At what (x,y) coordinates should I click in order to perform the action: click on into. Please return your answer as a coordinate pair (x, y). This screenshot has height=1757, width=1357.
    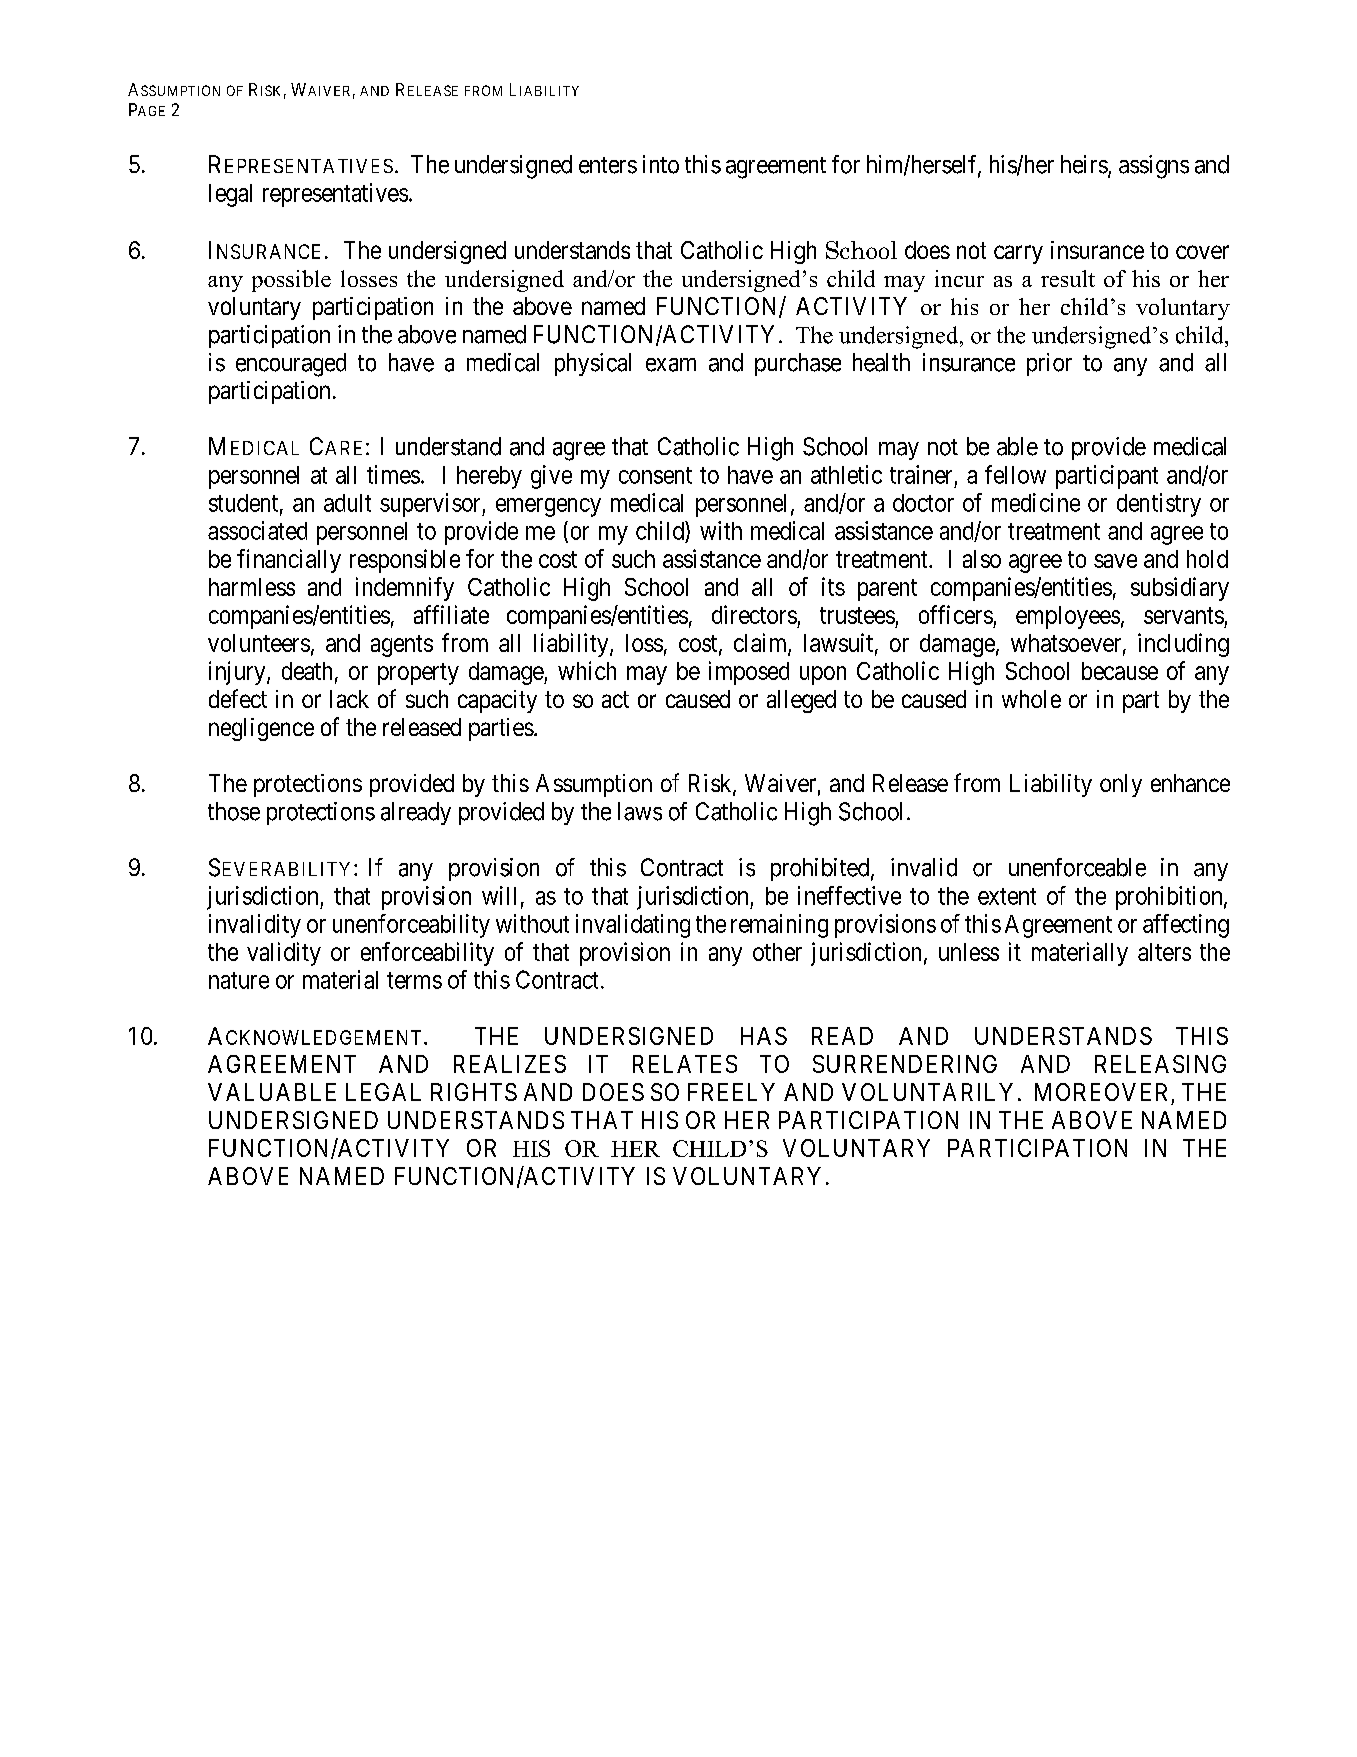
    Looking at the image, I should click on (661, 164).
